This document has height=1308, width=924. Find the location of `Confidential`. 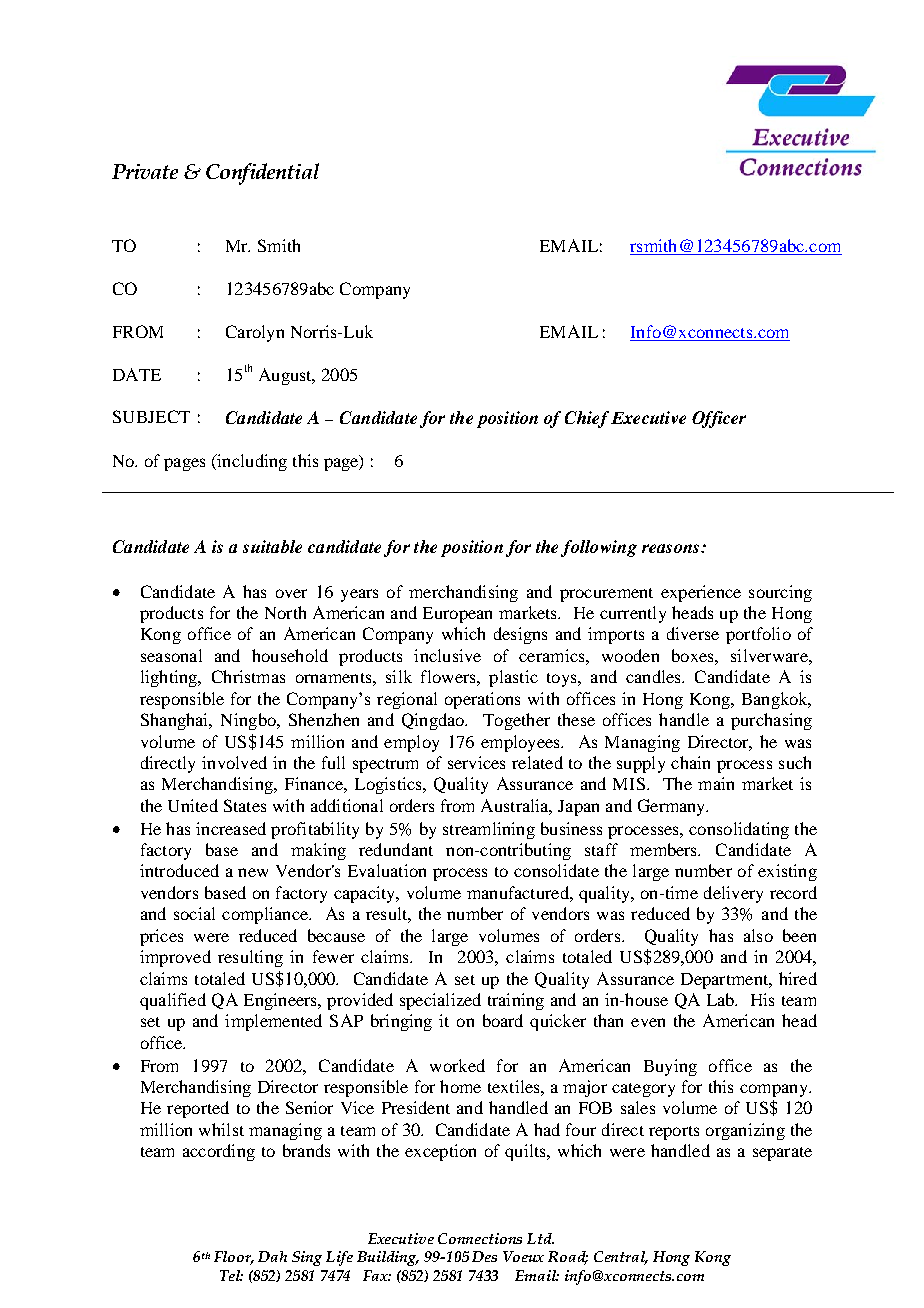

Confidential is located at coordinates (262, 174).
